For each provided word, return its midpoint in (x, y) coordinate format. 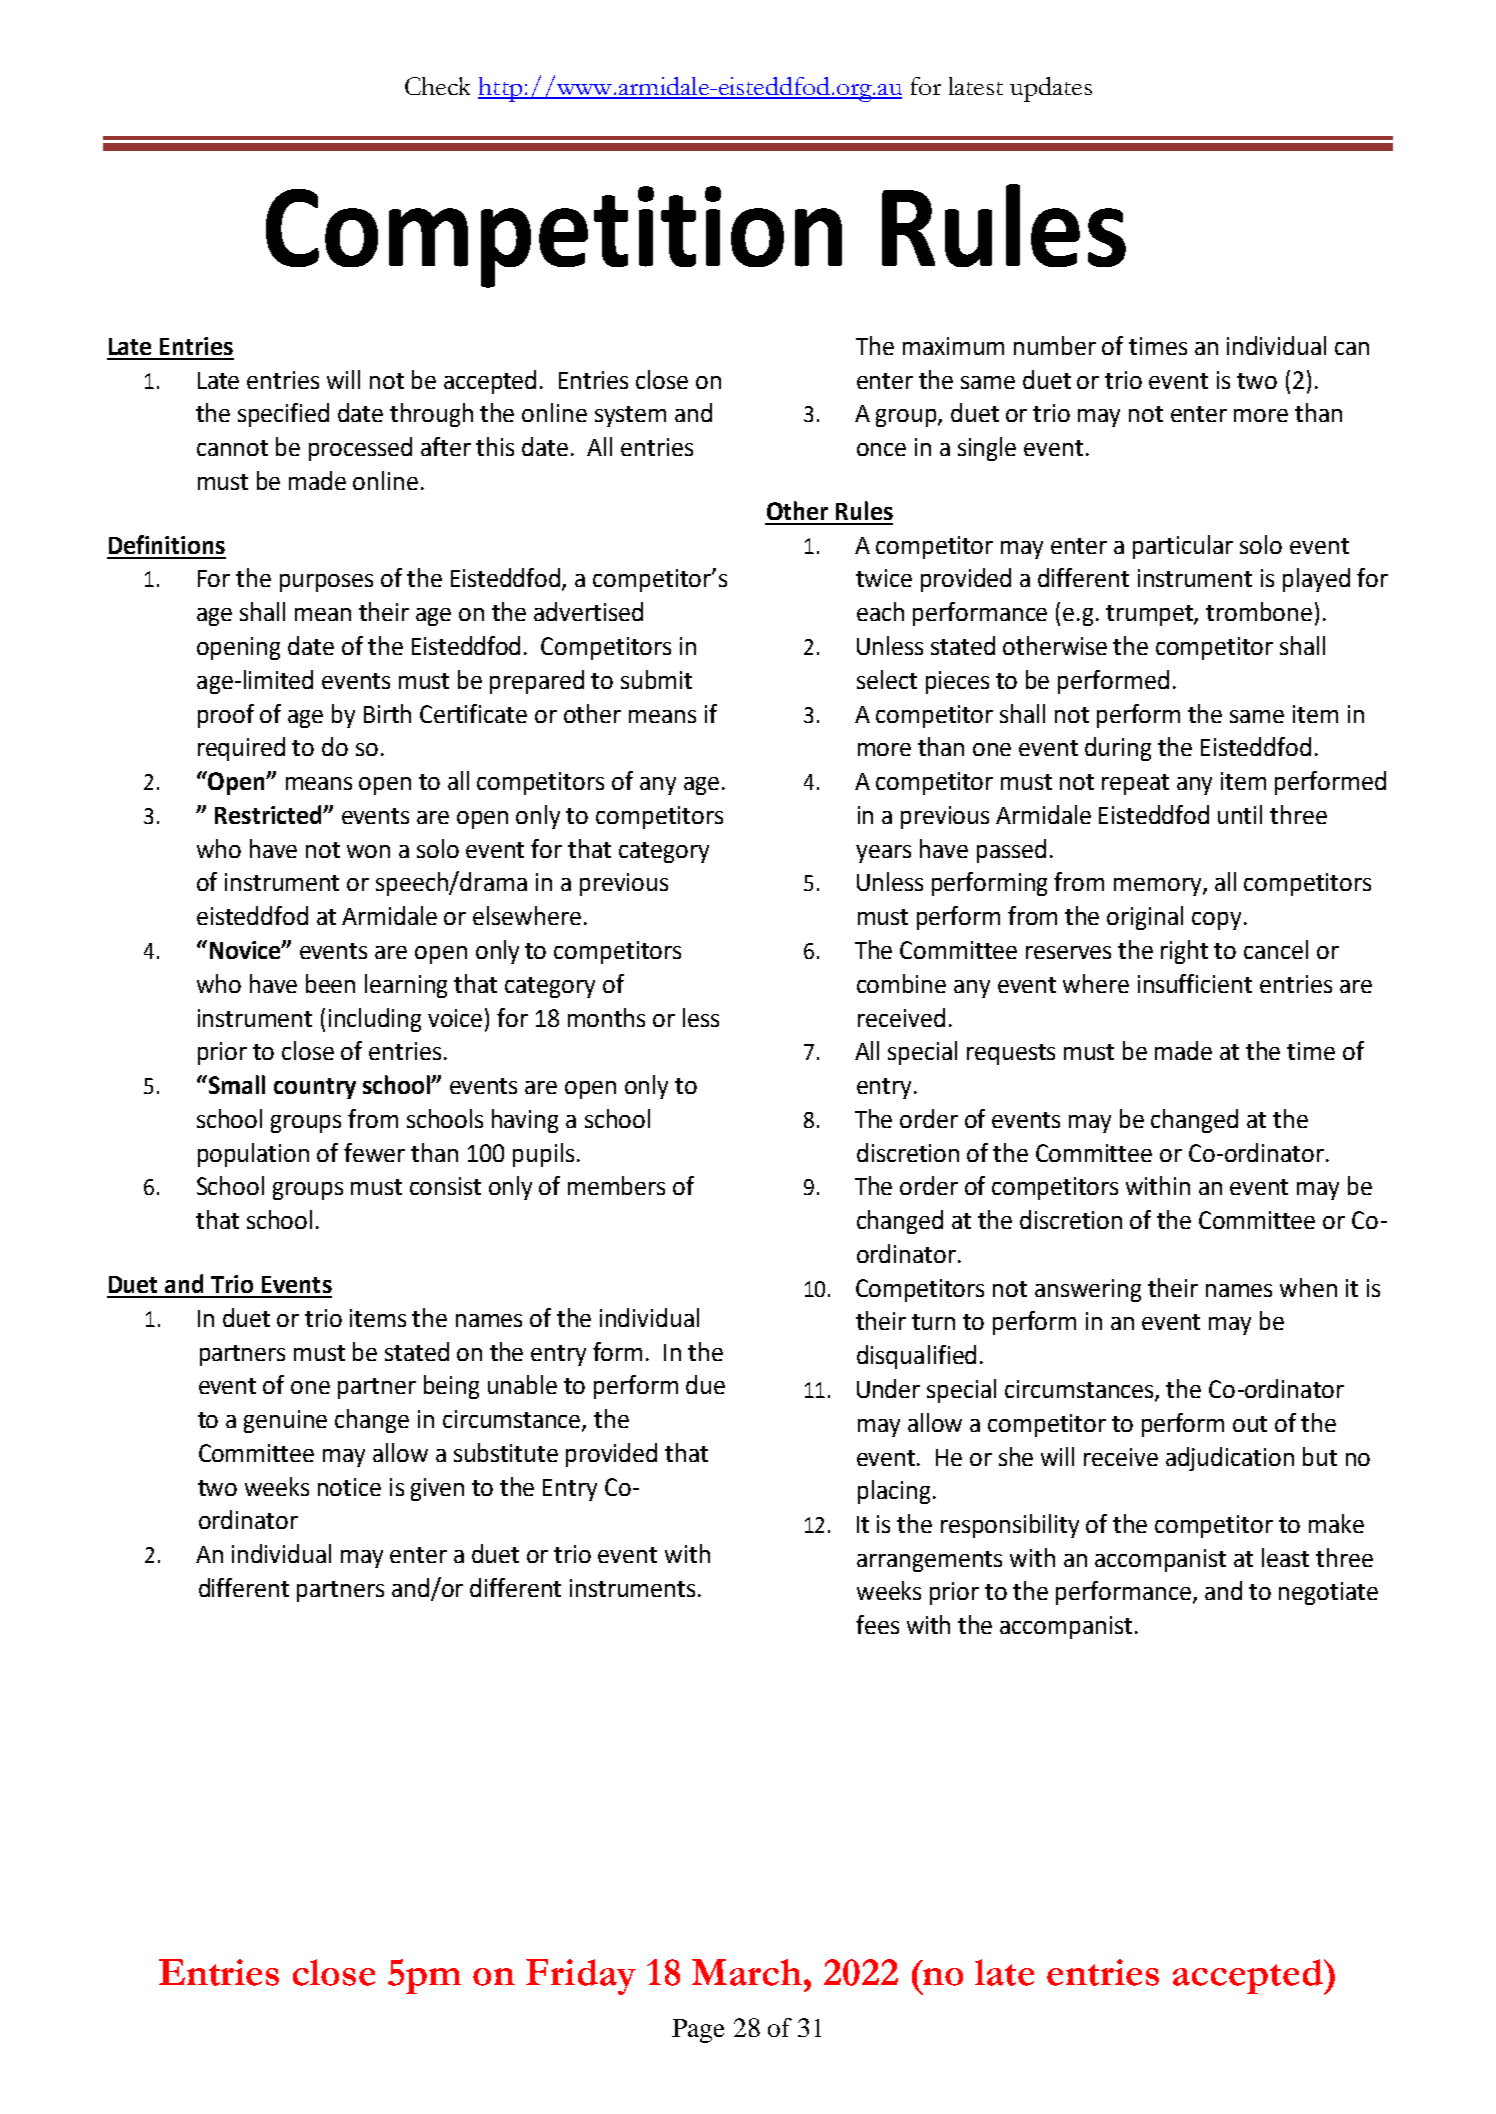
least (1285, 1557)
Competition (554, 237)
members (616, 1185)
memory (1159, 887)
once (881, 449)
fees (877, 1624)
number (1055, 345)
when (1308, 1287)
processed (360, 449)
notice (349, 1487)
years (883, 854)
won (368, 851)
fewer (374, 1152)
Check (437, 86)
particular (1183, 547)
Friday (581, 1977)
